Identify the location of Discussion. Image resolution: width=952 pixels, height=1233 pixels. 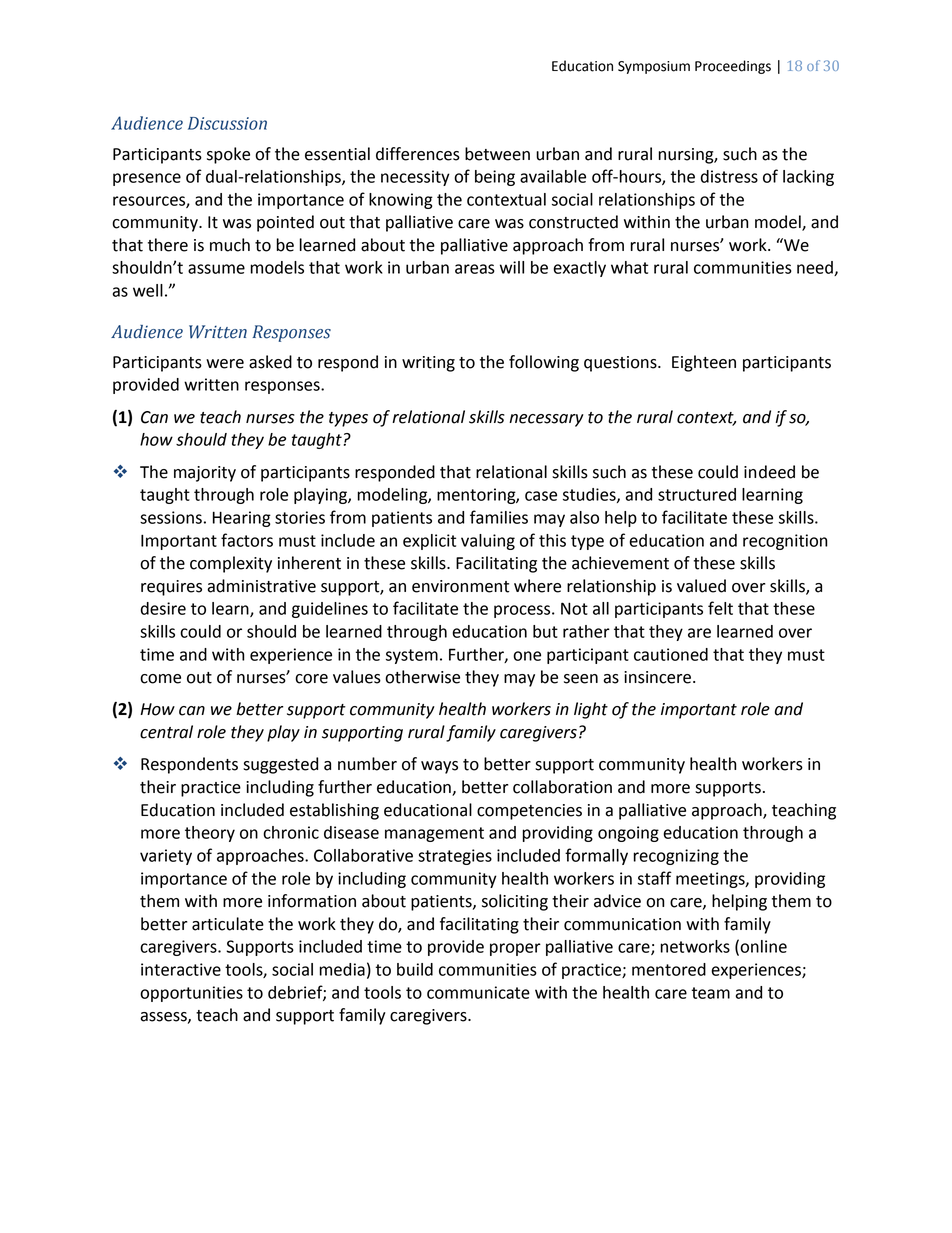
(227, 123).
